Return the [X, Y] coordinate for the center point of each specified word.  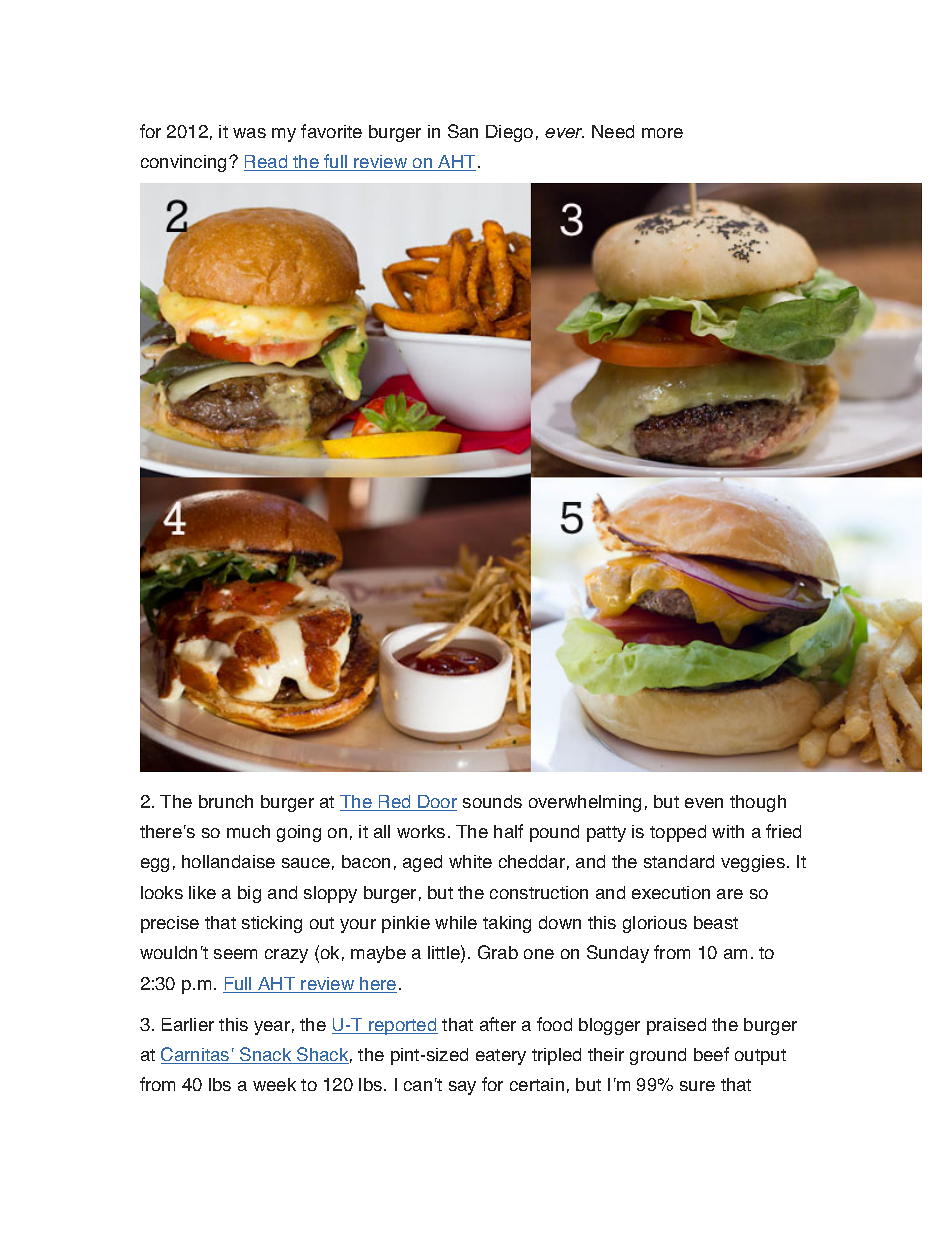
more [662, 133]
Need [613, 131]
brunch [226, 801]
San [463, 131]
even [704, 803]
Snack [266, 1055]
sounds [492, 801]
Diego [509, 133]
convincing [183, 163]
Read [267, 163]
